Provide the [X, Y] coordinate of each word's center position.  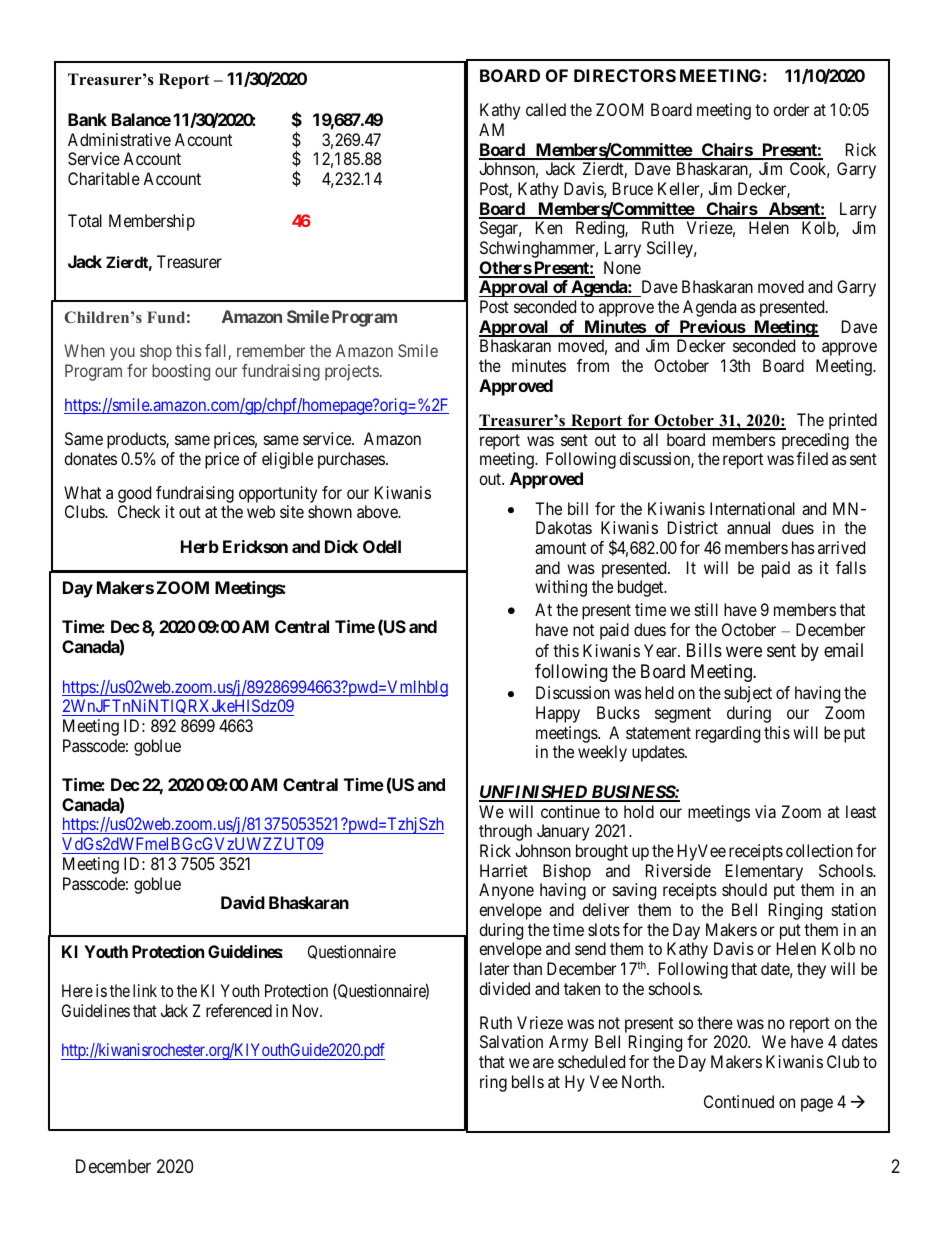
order [791, 109]
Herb [200, 546]
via [765, 811]
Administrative [119, 139]
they [811, 970]
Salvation [511, 1041]
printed [853, 421]
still [706, 609]
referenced [239, 1010]
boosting [181, 372]
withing [561, 588]
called [546, 109]
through [505, 832]
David [243, 902]
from [593, 365]
